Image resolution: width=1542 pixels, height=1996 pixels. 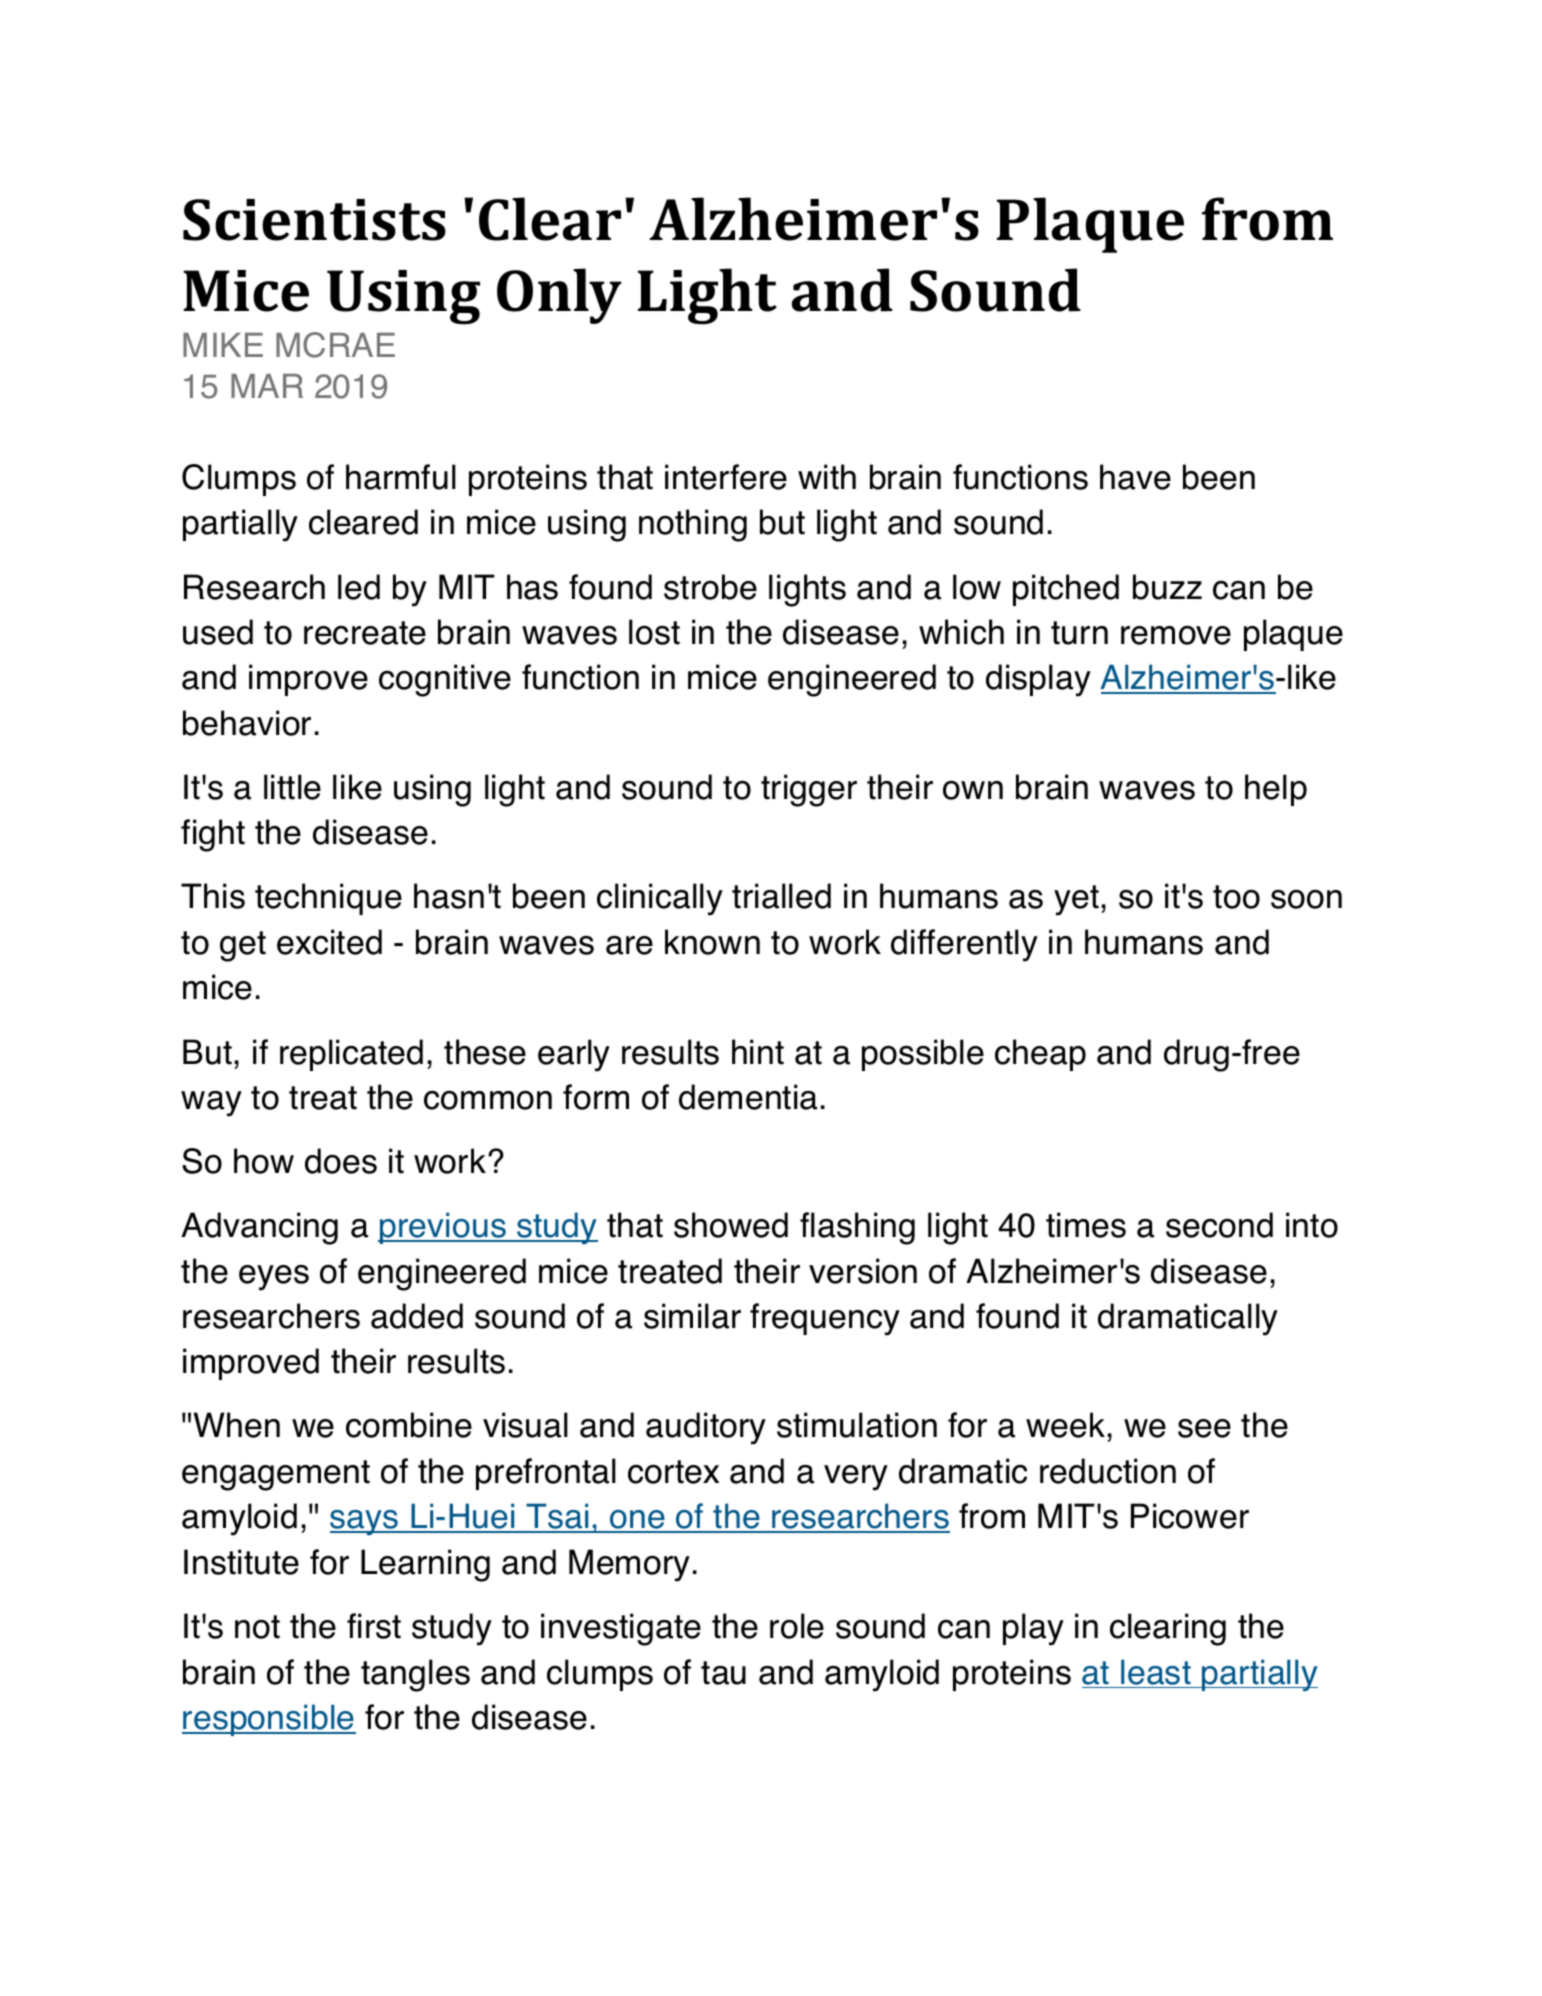 I want to click on second, so click(x=1219, y=1225).
